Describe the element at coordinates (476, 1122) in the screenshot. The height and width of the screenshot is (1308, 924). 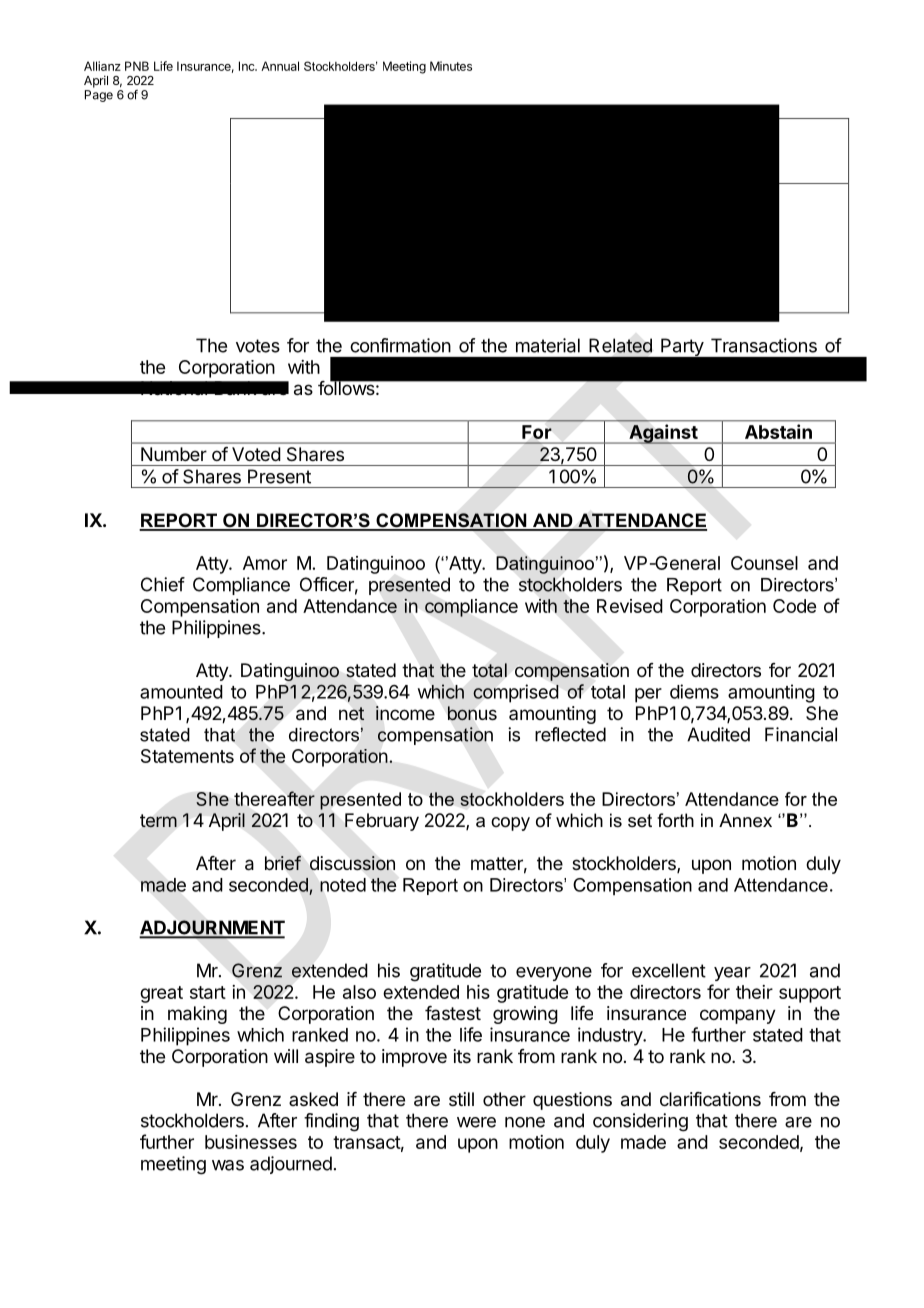
I see `were` at that location.
